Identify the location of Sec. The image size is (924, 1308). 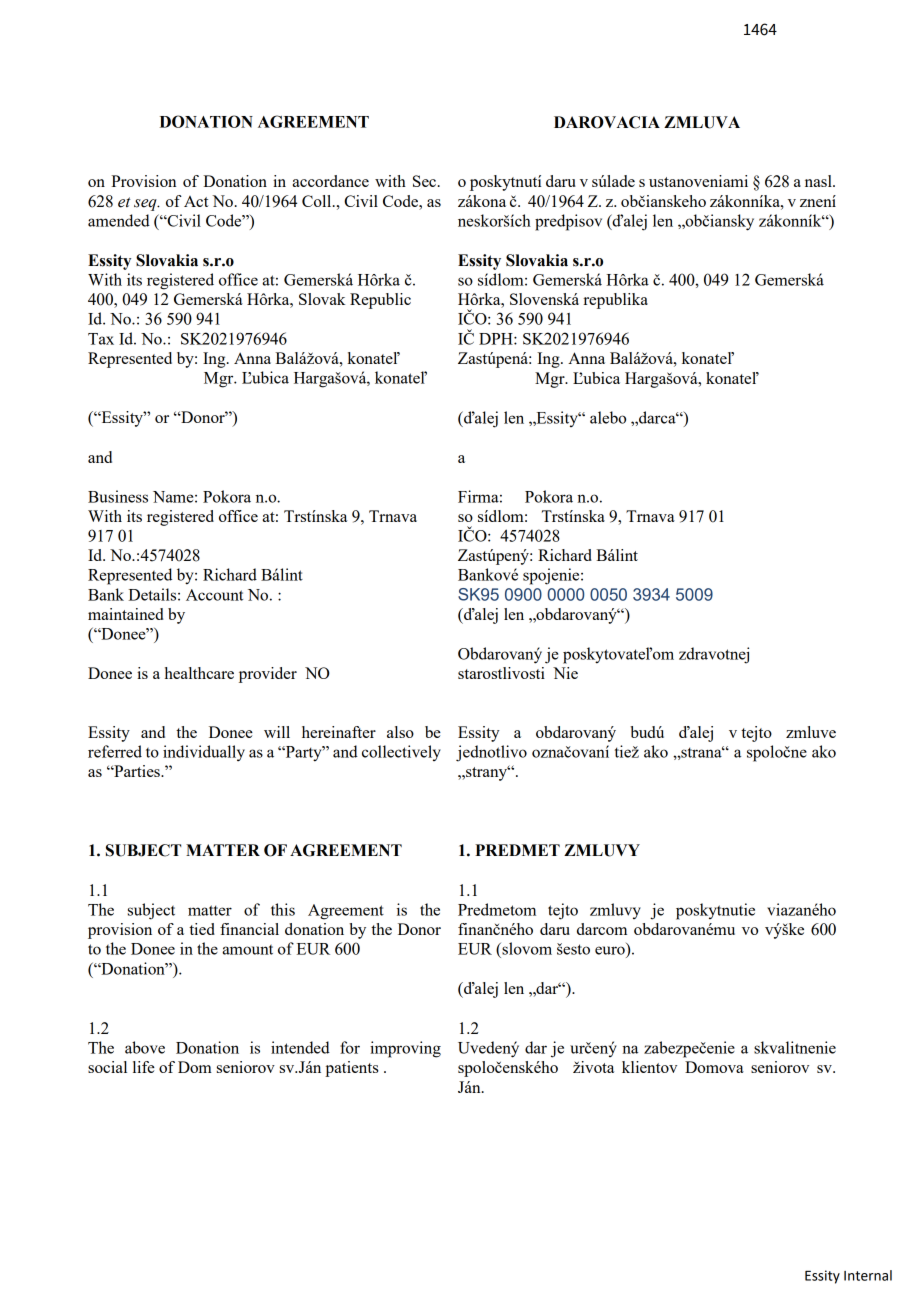
(424, 181).
